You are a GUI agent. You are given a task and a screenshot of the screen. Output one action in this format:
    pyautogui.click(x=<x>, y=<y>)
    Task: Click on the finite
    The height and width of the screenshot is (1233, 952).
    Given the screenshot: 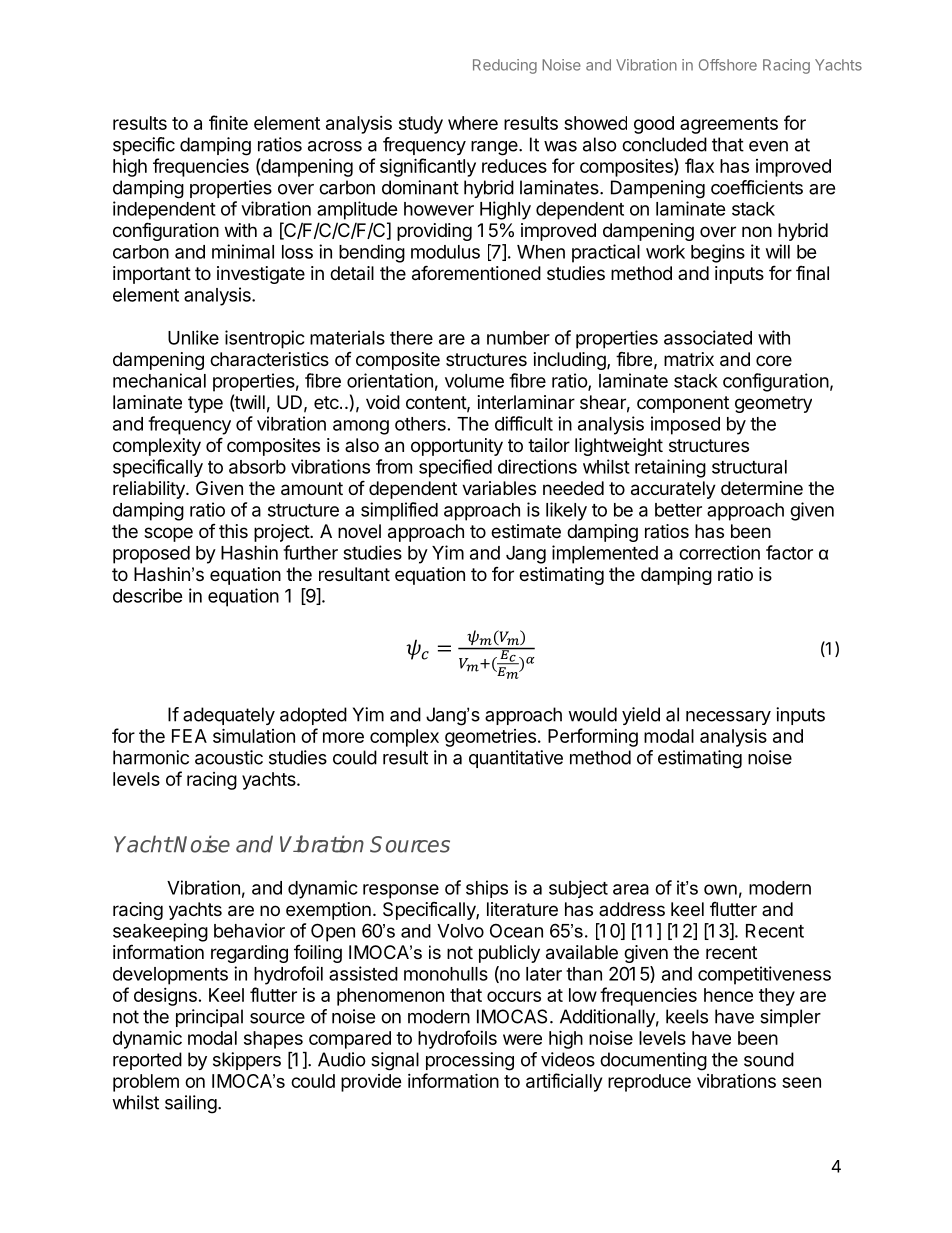 What is the action you would take?
    pyautogui.click(x=228, y=122)
